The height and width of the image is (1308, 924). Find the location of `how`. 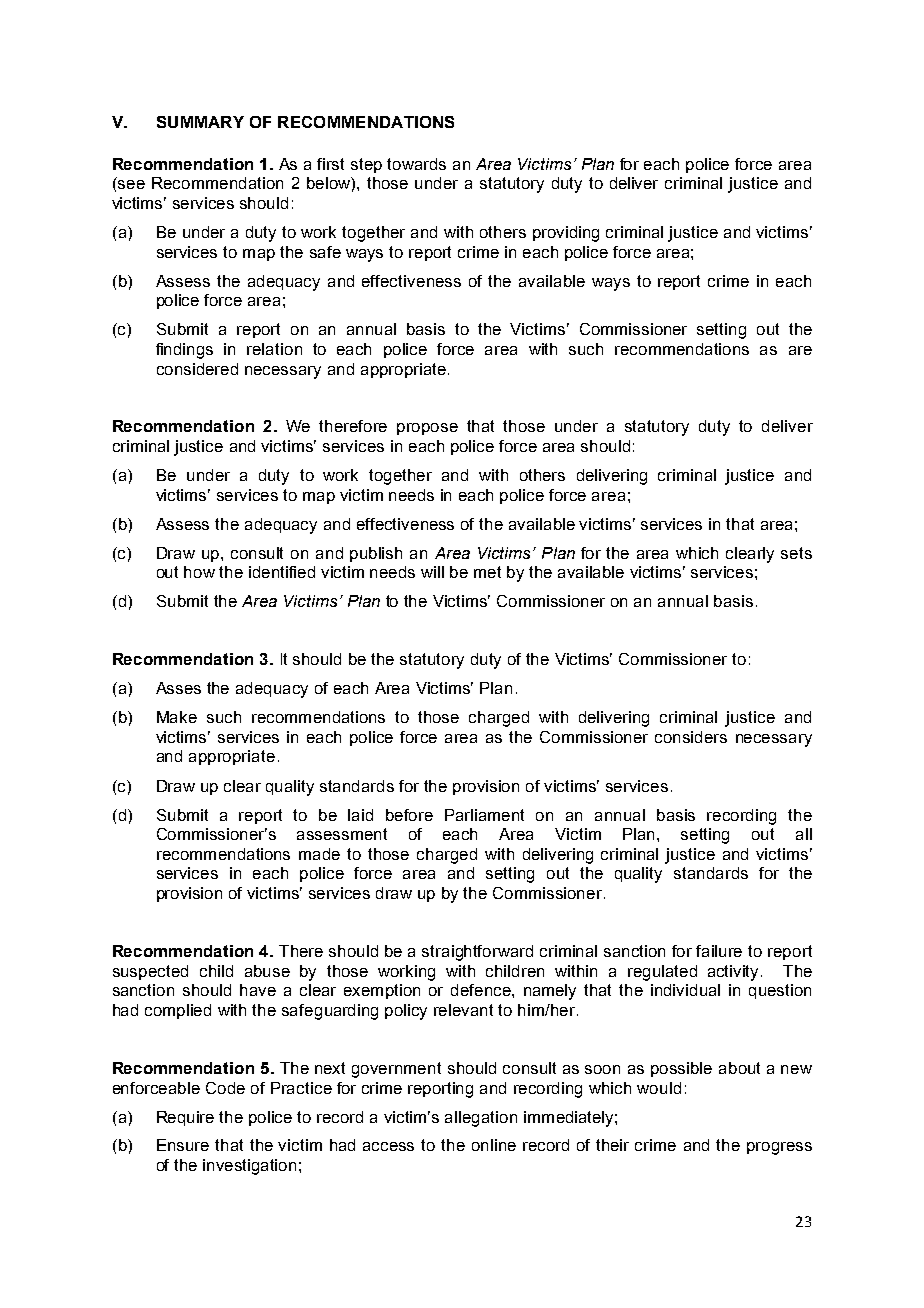

how is located at coordinates (199, 572).
